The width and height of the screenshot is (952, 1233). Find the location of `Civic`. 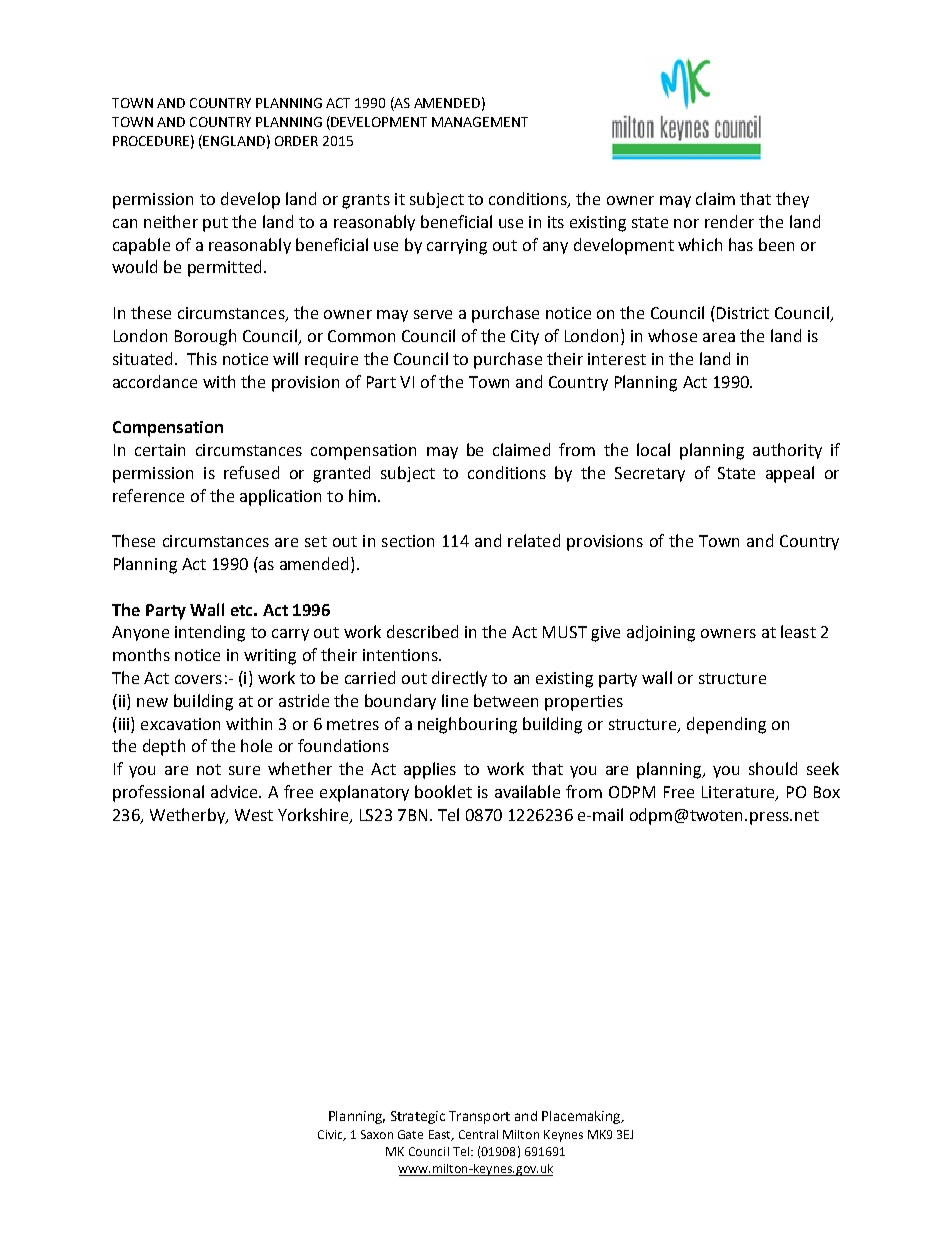

Civic is located at coordinates (331, 1135).
